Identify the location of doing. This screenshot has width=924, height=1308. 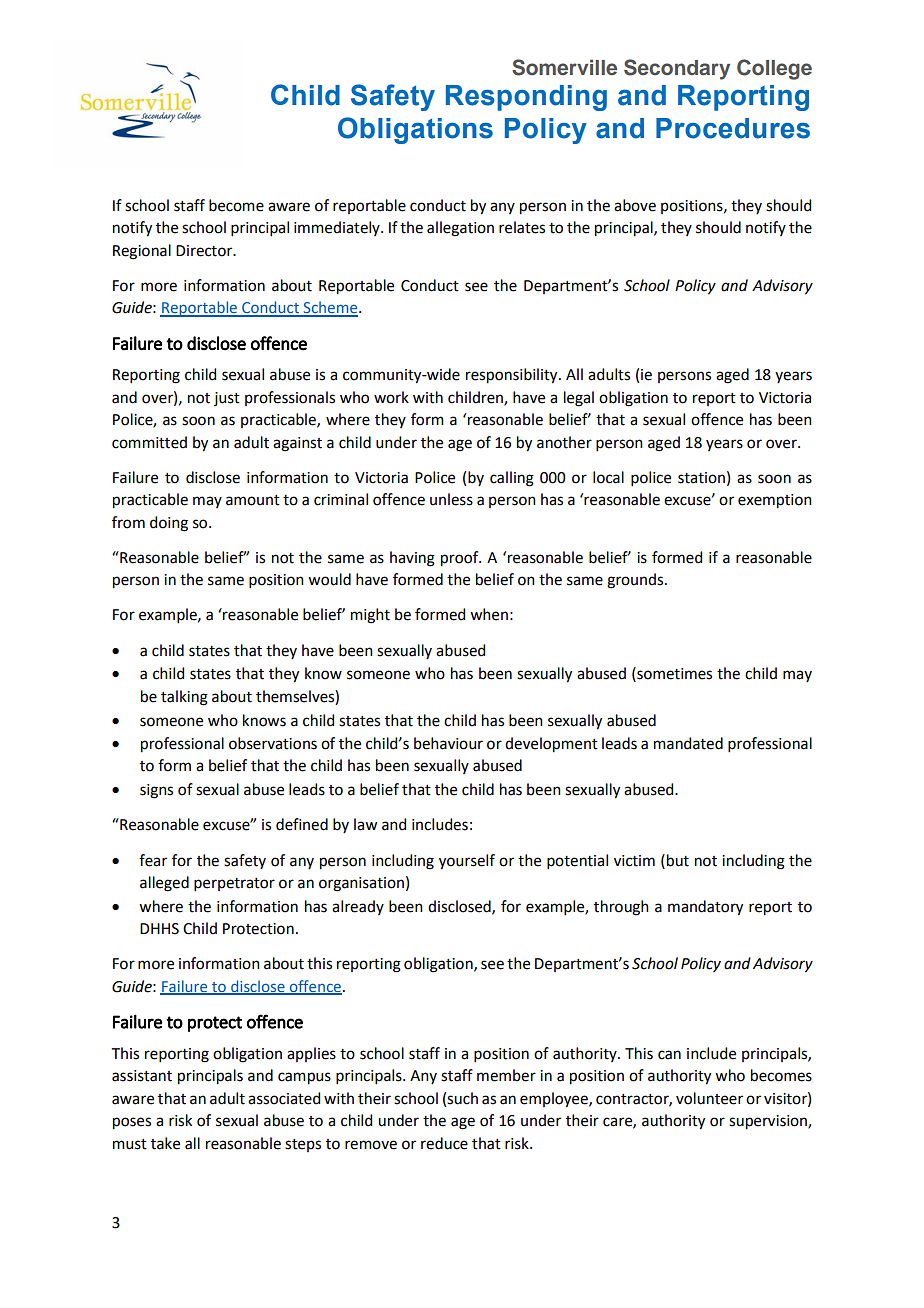
(169, 524).
